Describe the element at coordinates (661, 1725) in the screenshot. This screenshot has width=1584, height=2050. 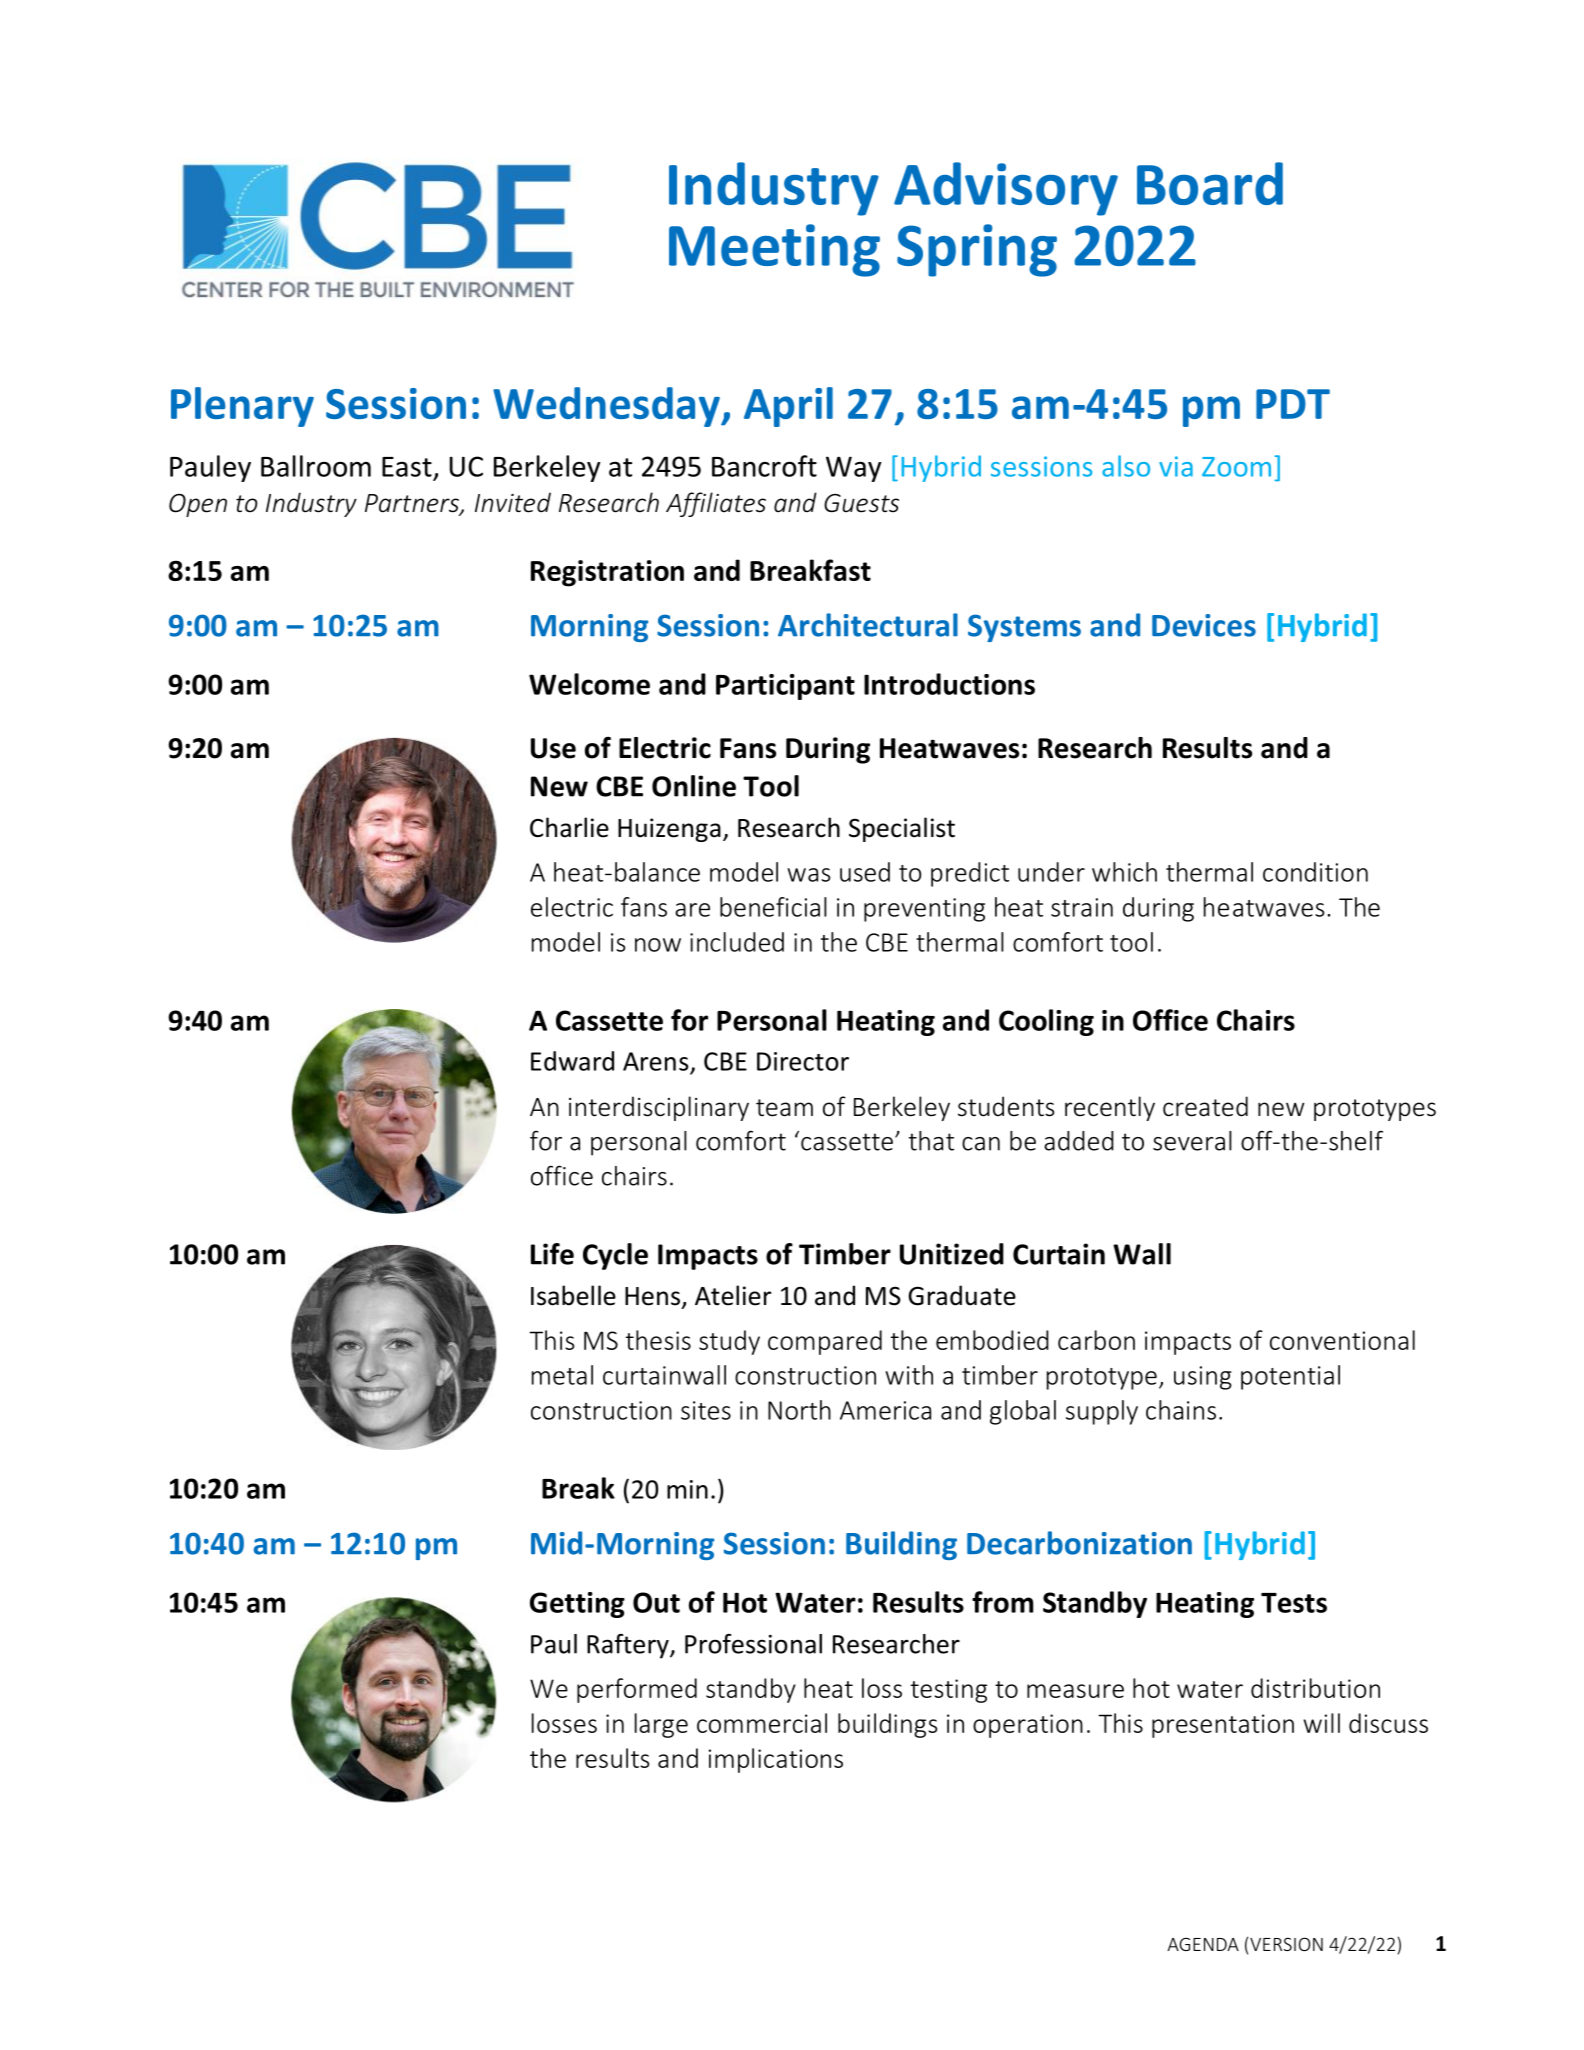
I see `large` at that location.
